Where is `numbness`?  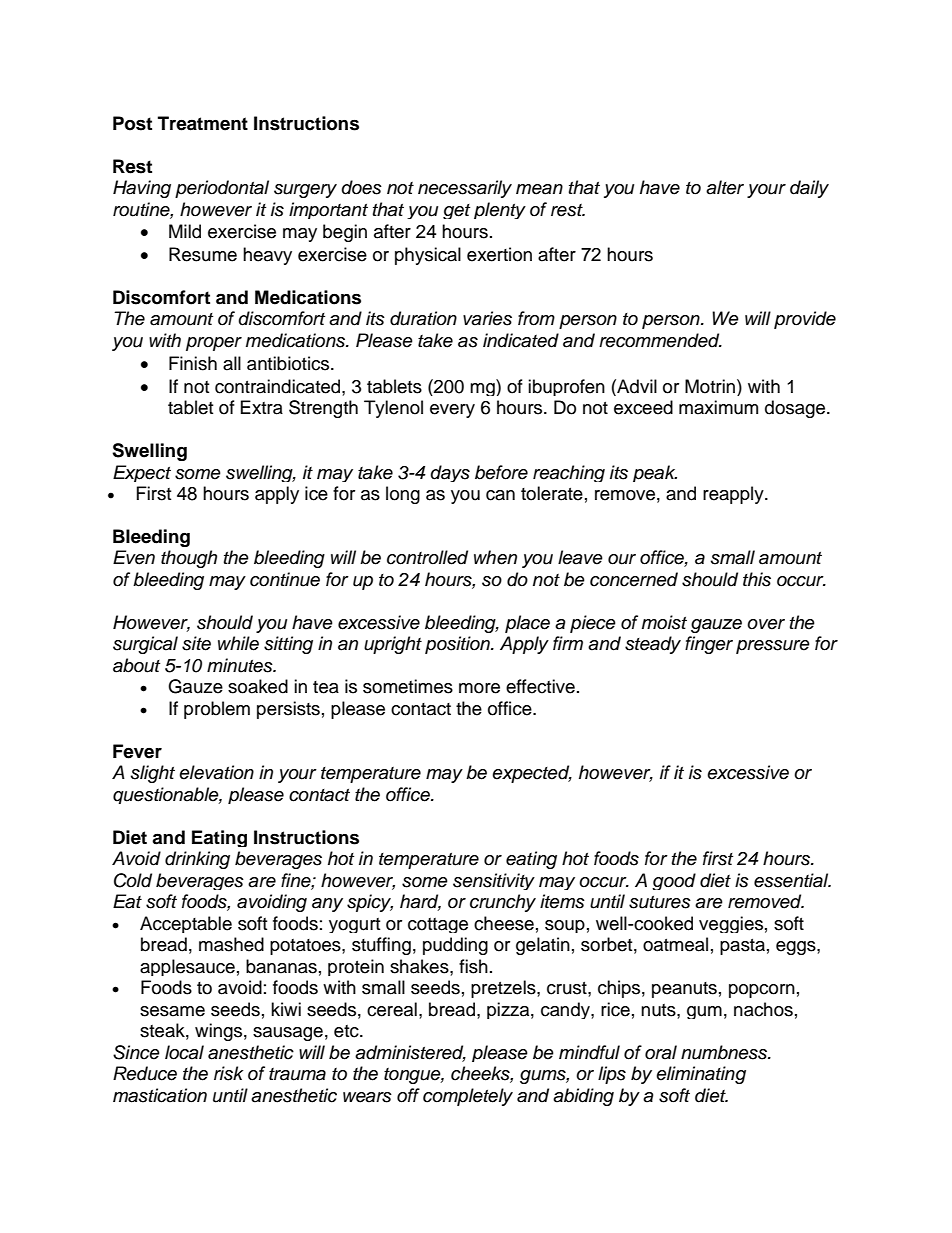
numbness is located at coordinates (725, 1052).
